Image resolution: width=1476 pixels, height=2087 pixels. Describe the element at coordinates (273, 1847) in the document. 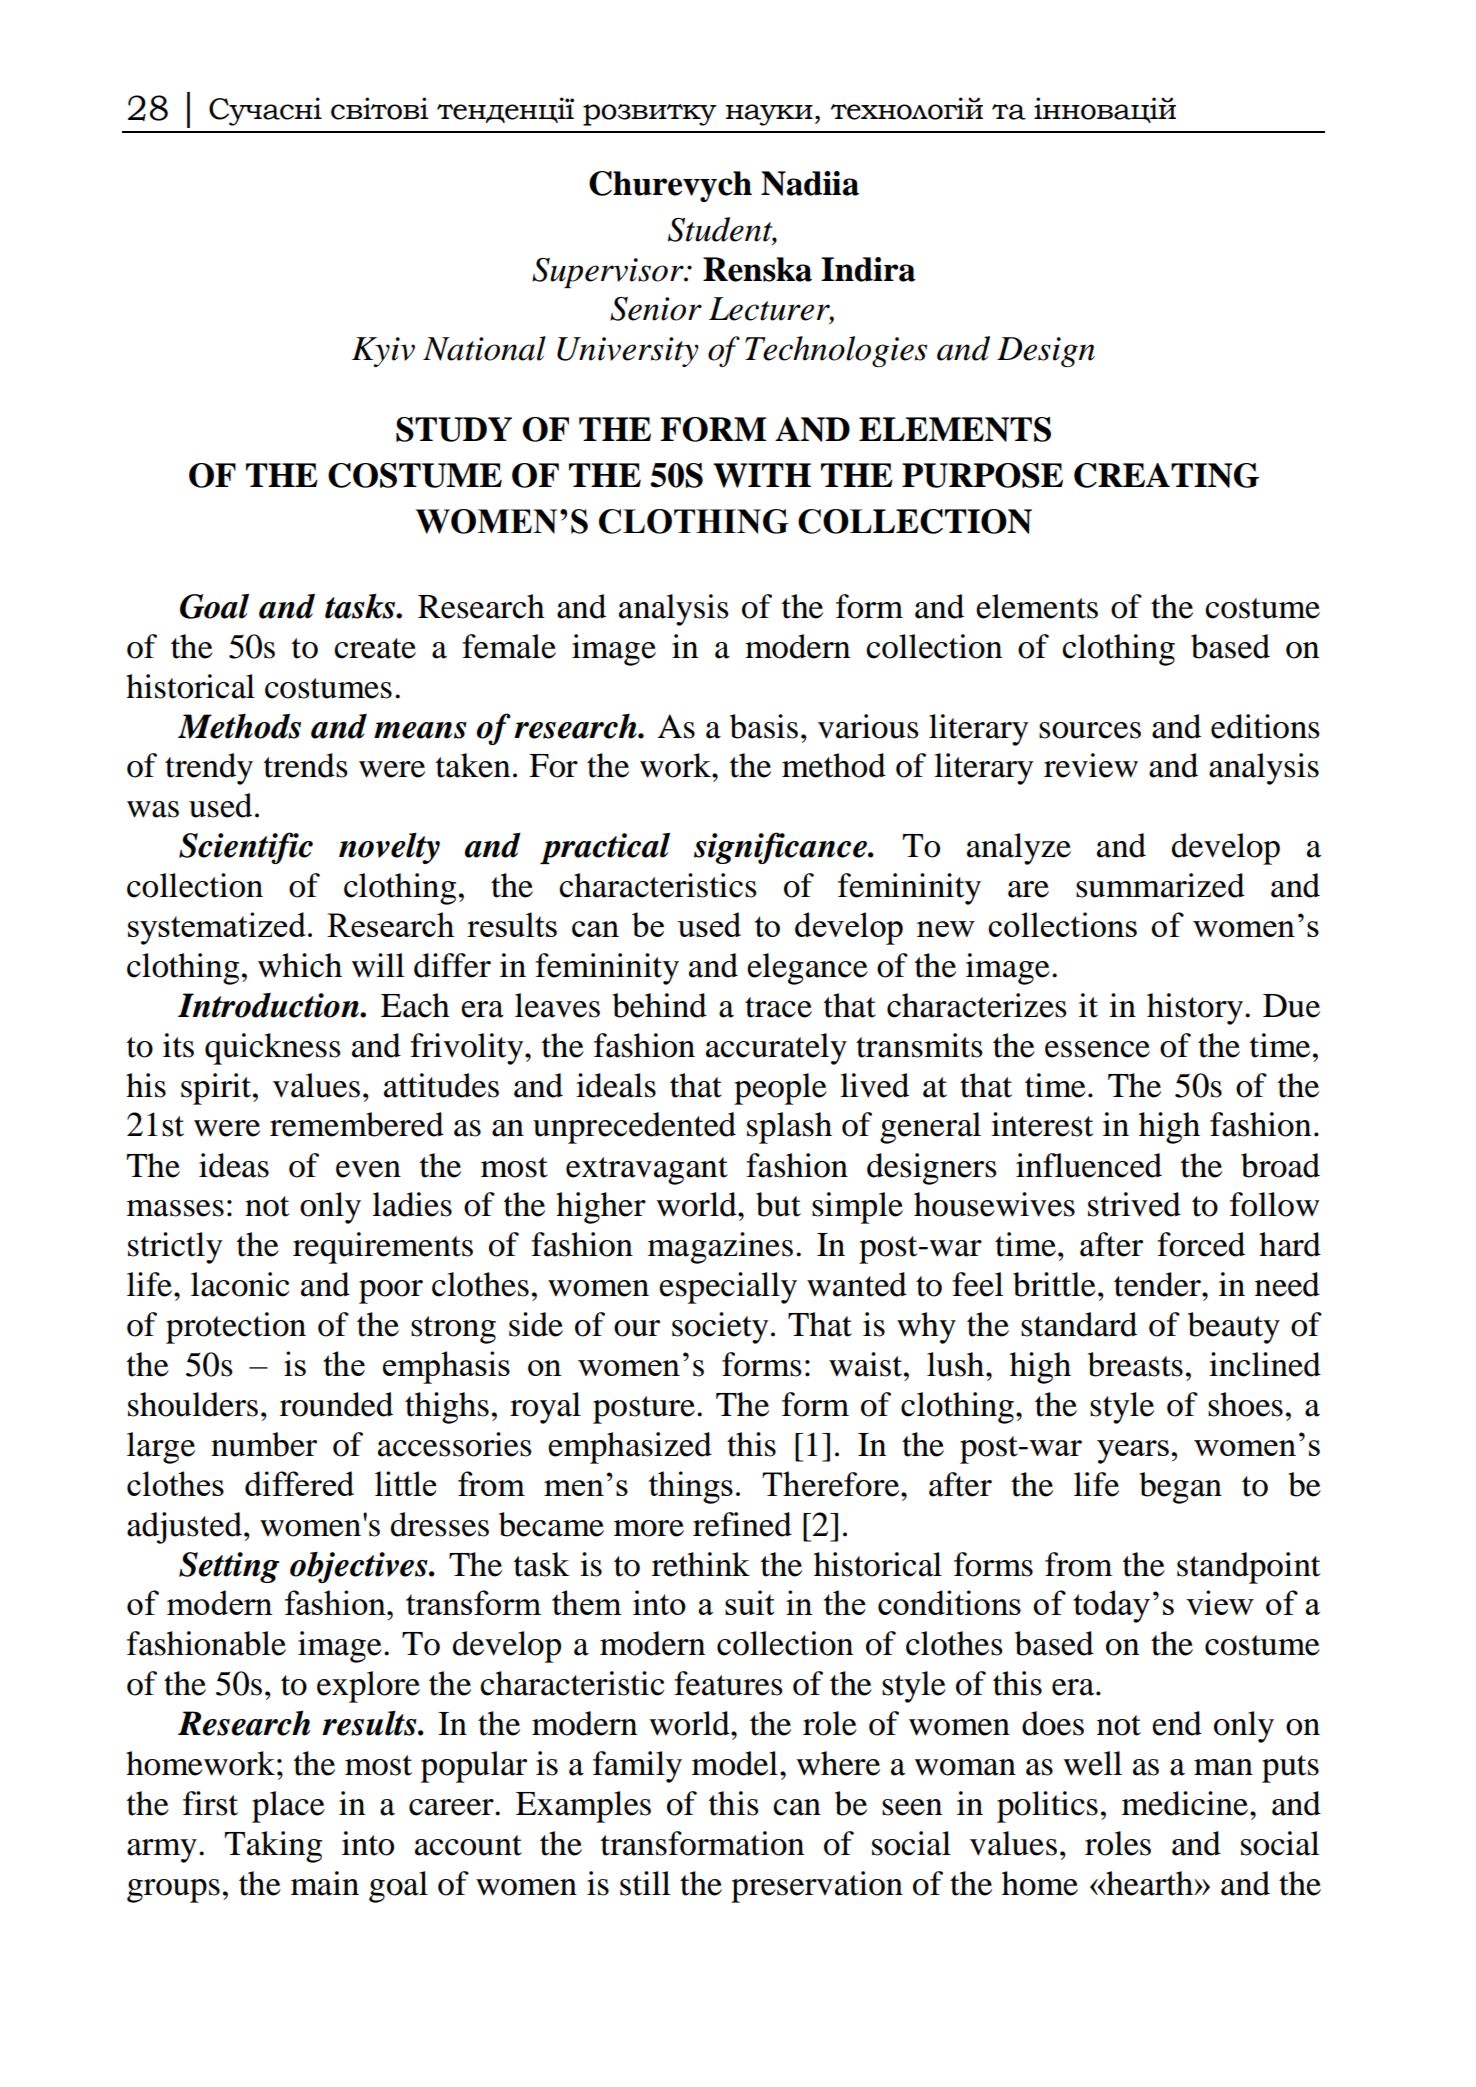

I see `Taking` at that location.
